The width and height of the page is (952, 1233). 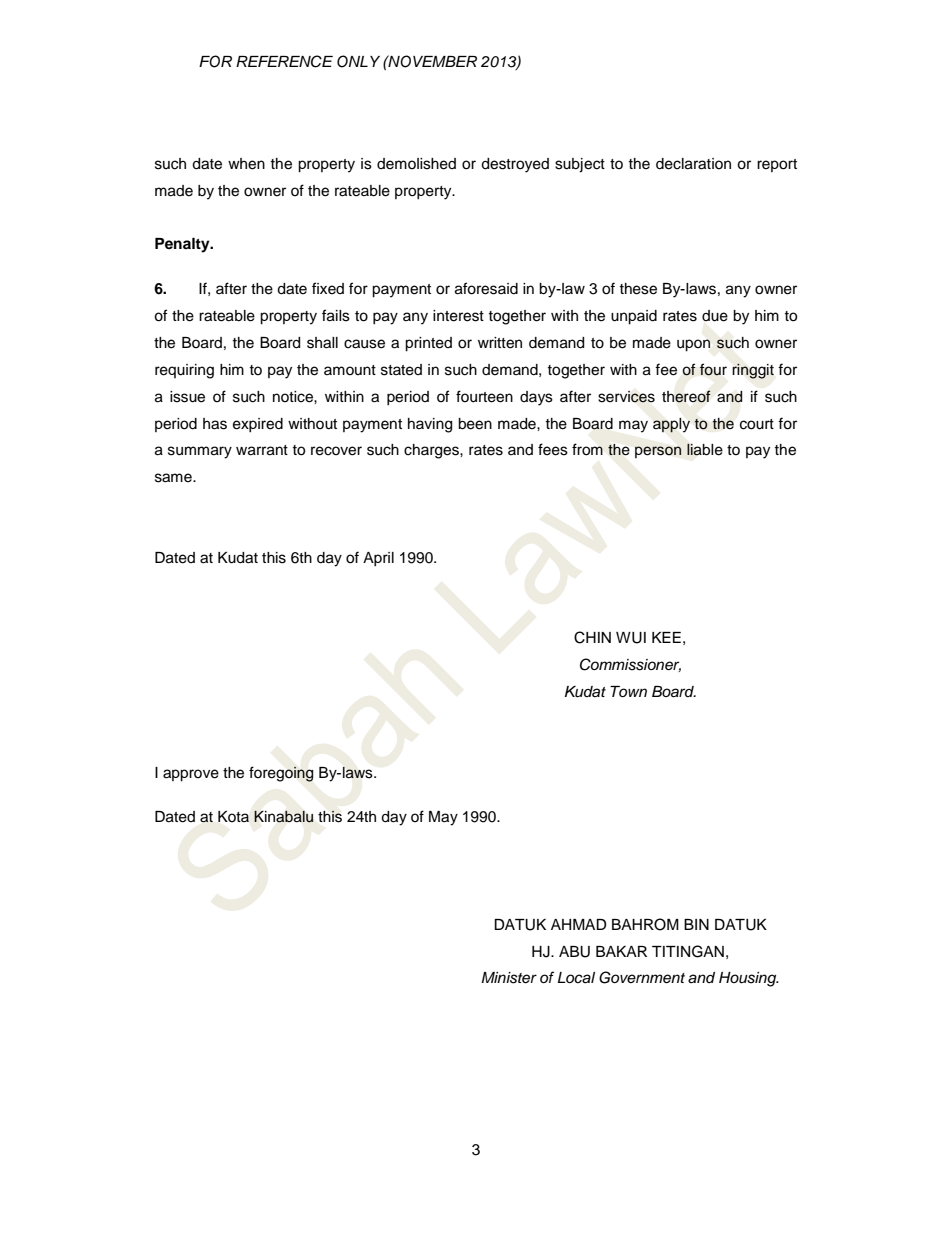 I want to click on KEE, so click(x=666, y=637).
